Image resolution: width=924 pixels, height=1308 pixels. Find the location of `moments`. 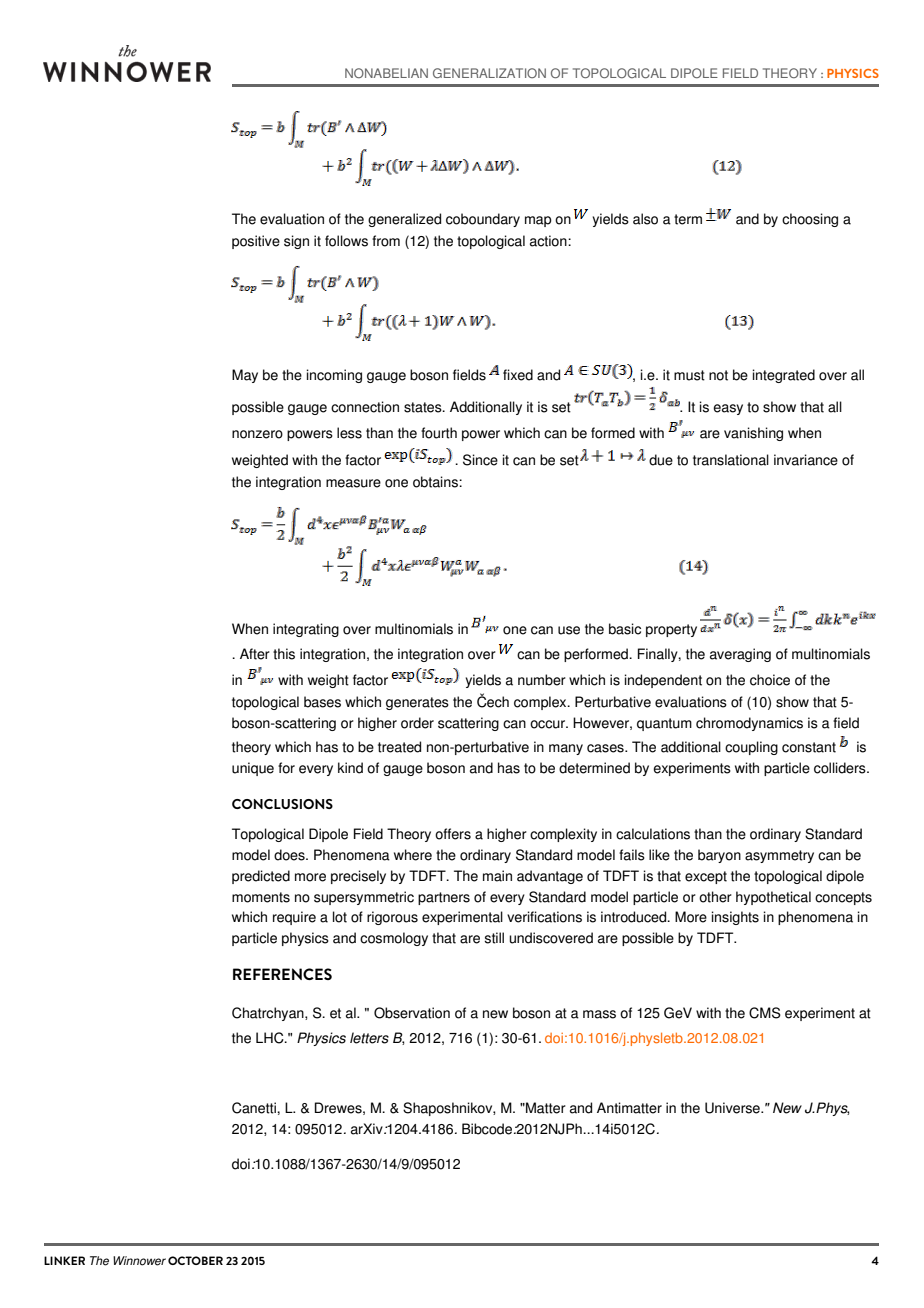

moments is located at coordinates (261, 897).
